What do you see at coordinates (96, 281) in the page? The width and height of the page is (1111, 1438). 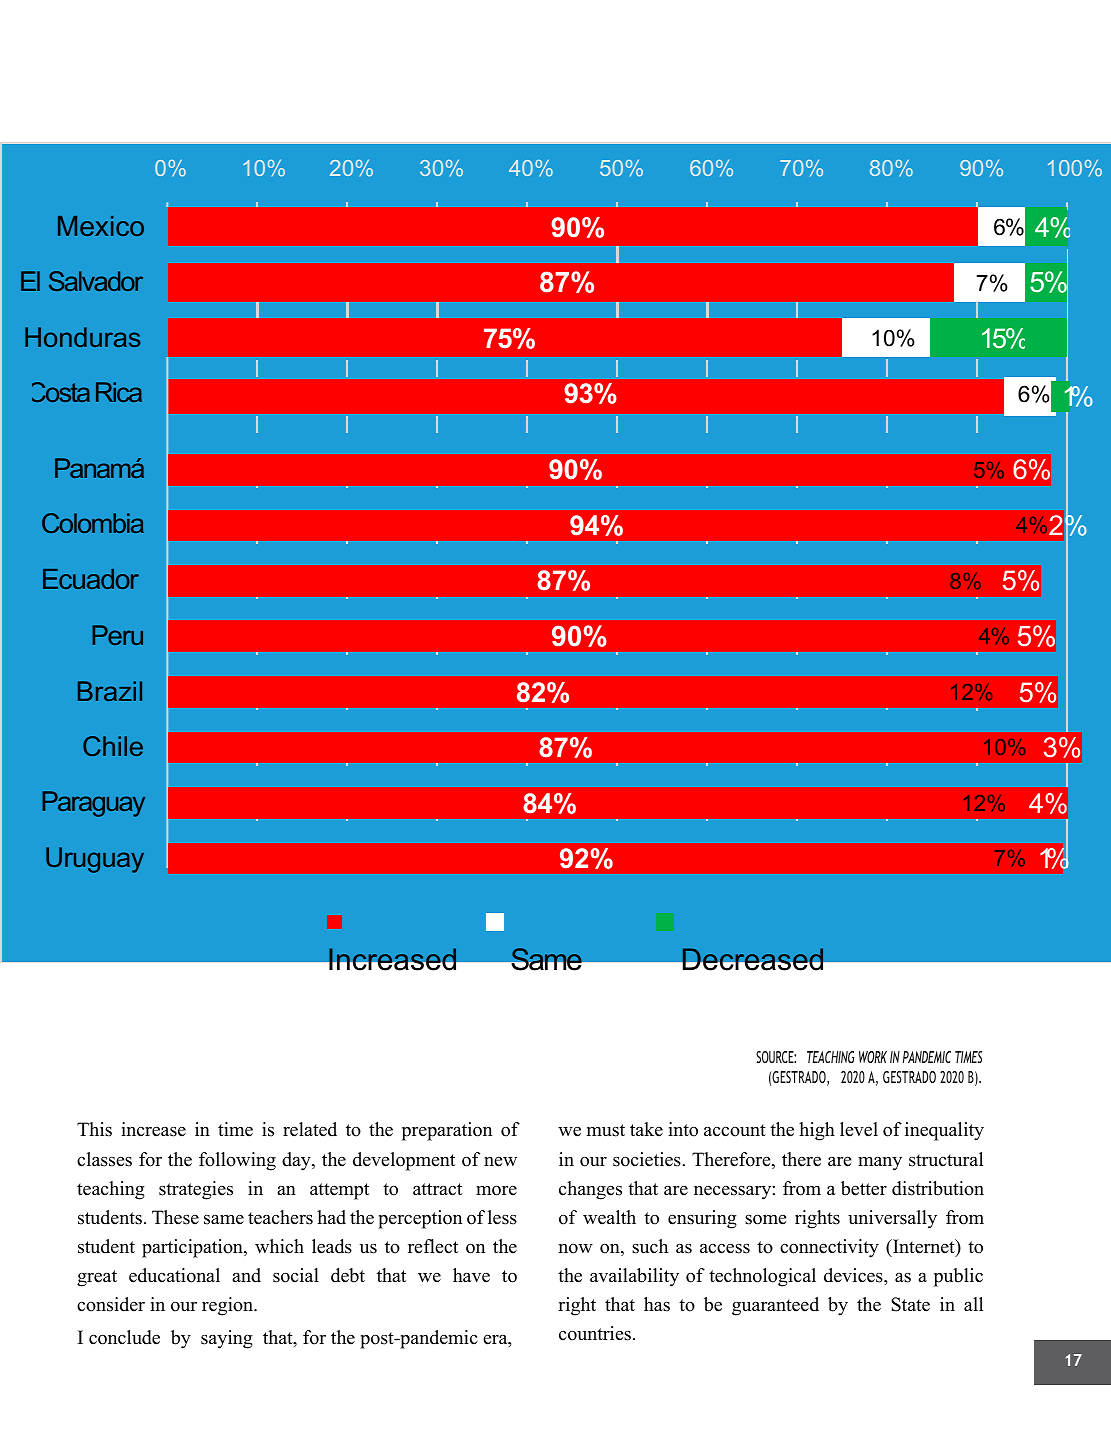 I see `Salvador` at bounding box center [96, 281].
